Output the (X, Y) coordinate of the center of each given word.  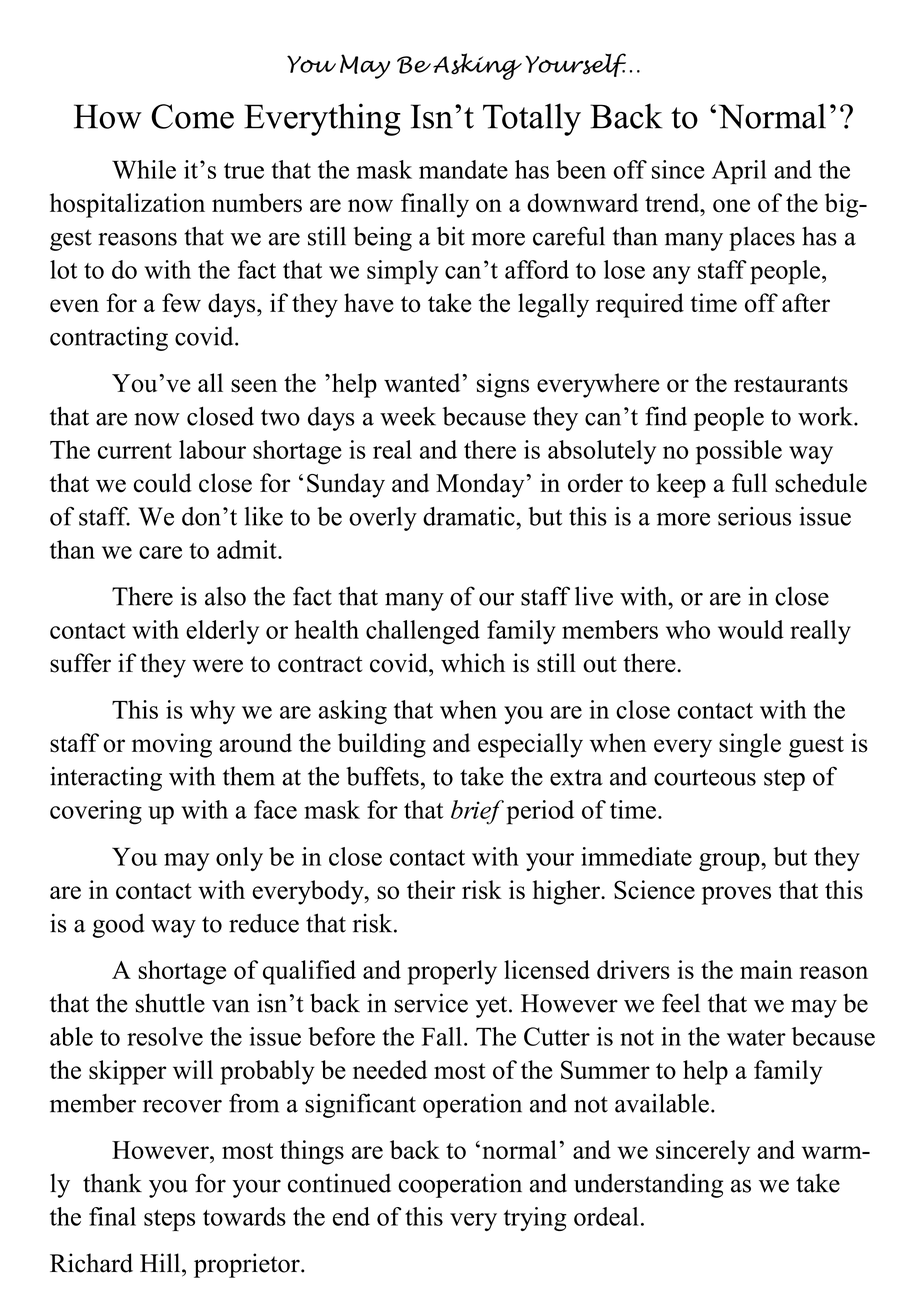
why (212, 712)
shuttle (170, 1003)
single (750, 745)
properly (452, 972)
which (473, 663)
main (766, 969)
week (408, 416)
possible (739, 452)
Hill (161, 1262)
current (135, 451)
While (144, 169)
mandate (463, 169)
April (739, 172)
